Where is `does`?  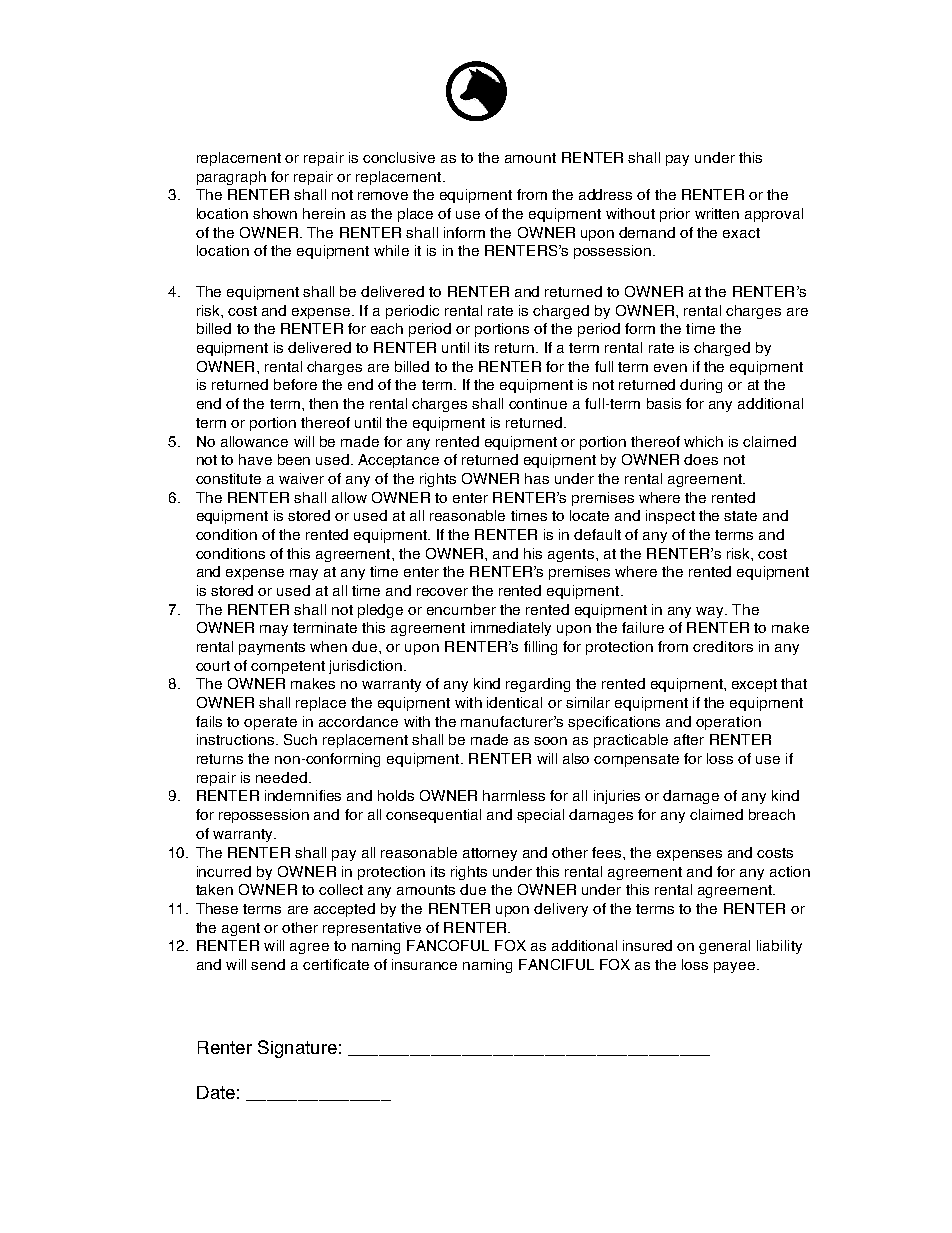 does is located at coordinates (701, 459).
